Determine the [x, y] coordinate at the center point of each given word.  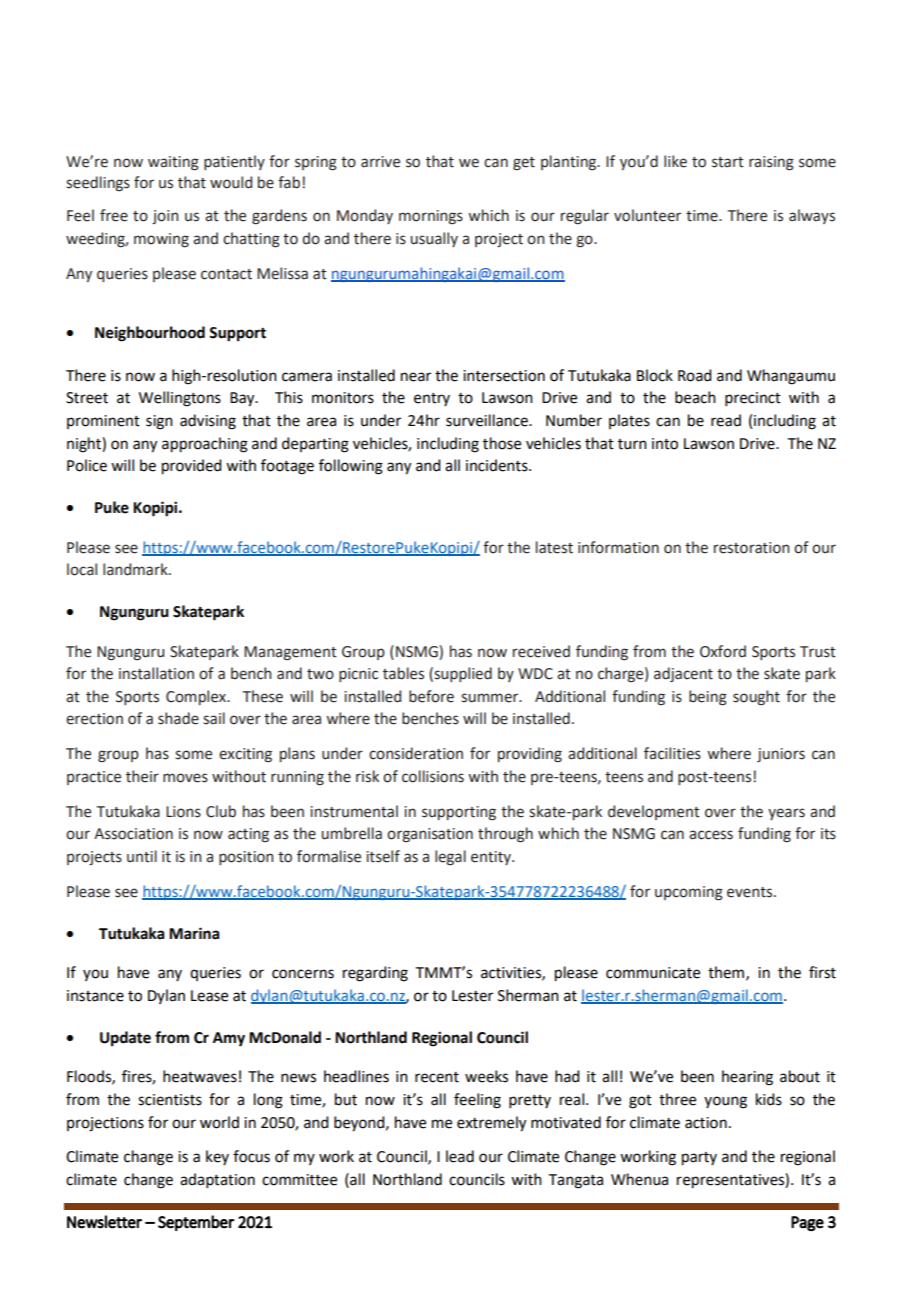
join [165, 217]
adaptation [217, 1180]
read [726, 420]
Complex [197, 697]
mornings [431, 217]
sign [159, 422]
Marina [194, 933]
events [751, 892]
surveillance [488, 420]
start [728, 162]
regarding [375, 974]
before [431, 696]
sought [756, 698]
